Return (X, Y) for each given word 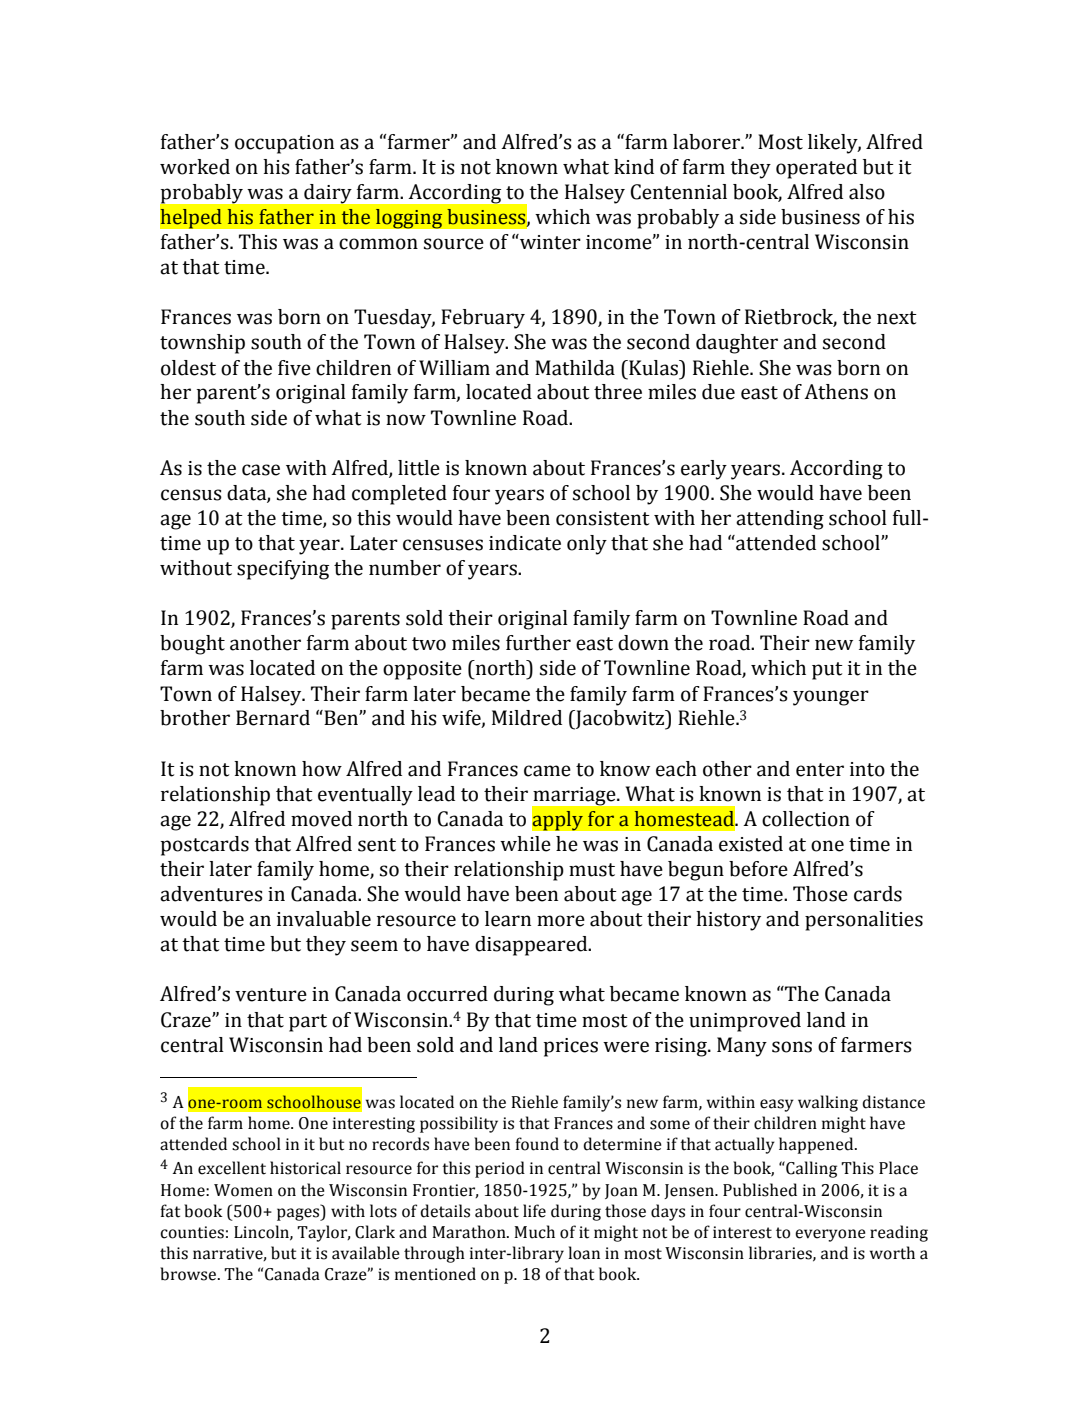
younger (831, 698)
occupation (284, 144)
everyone (830, 1235)
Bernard (273, 718)
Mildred (527, 718)
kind (634, 167)
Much (534, 1232)
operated (816, 169)
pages (299, 1214)
